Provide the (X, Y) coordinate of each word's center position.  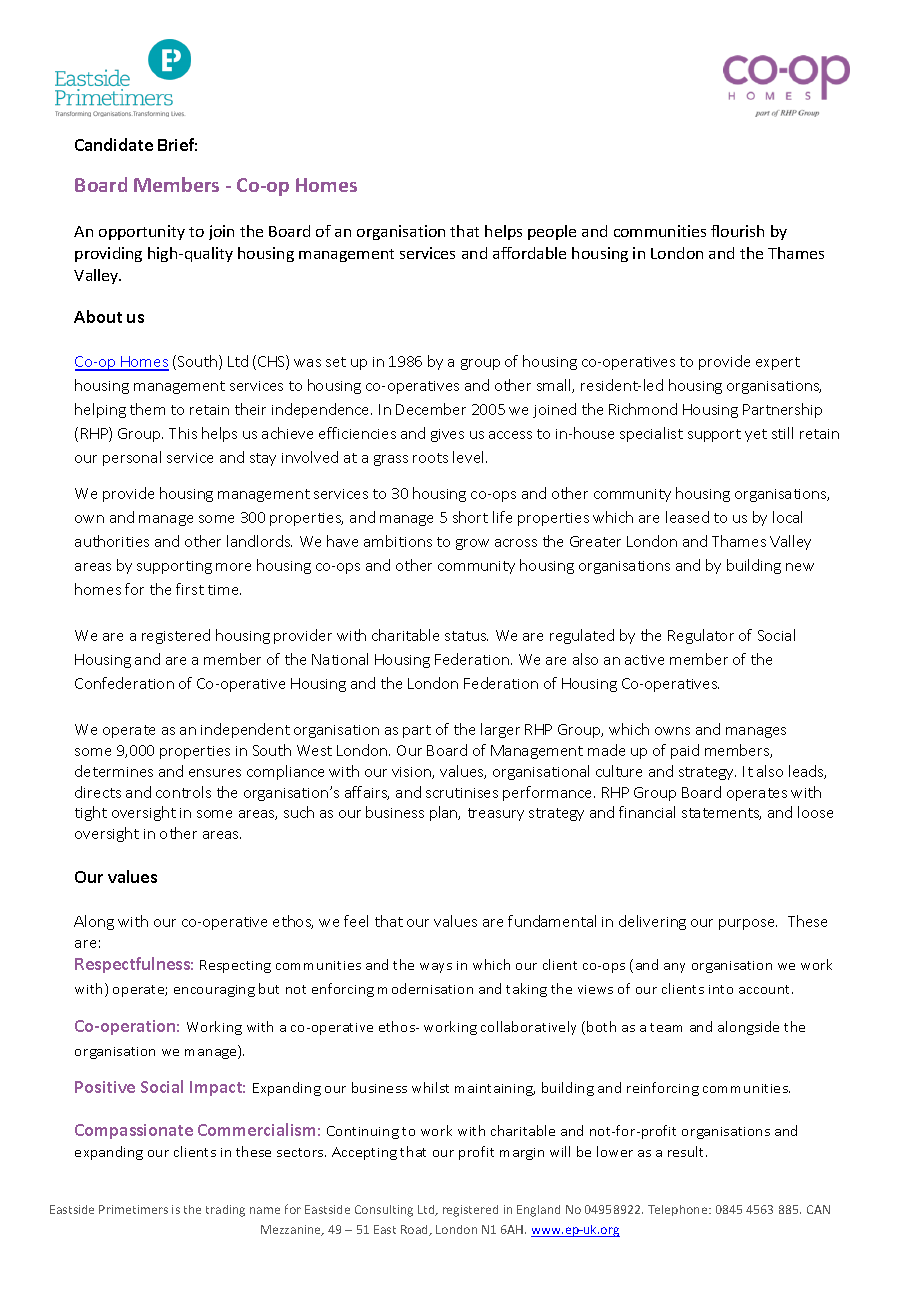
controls (183, 792)
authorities (112, 541)
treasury (496, 814)
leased (687, 517)
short (470, 517)
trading (225, 1211)
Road (416, 1230)
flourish (737, 231)
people (552, 232)
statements (721, 814)
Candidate (114, 144)
